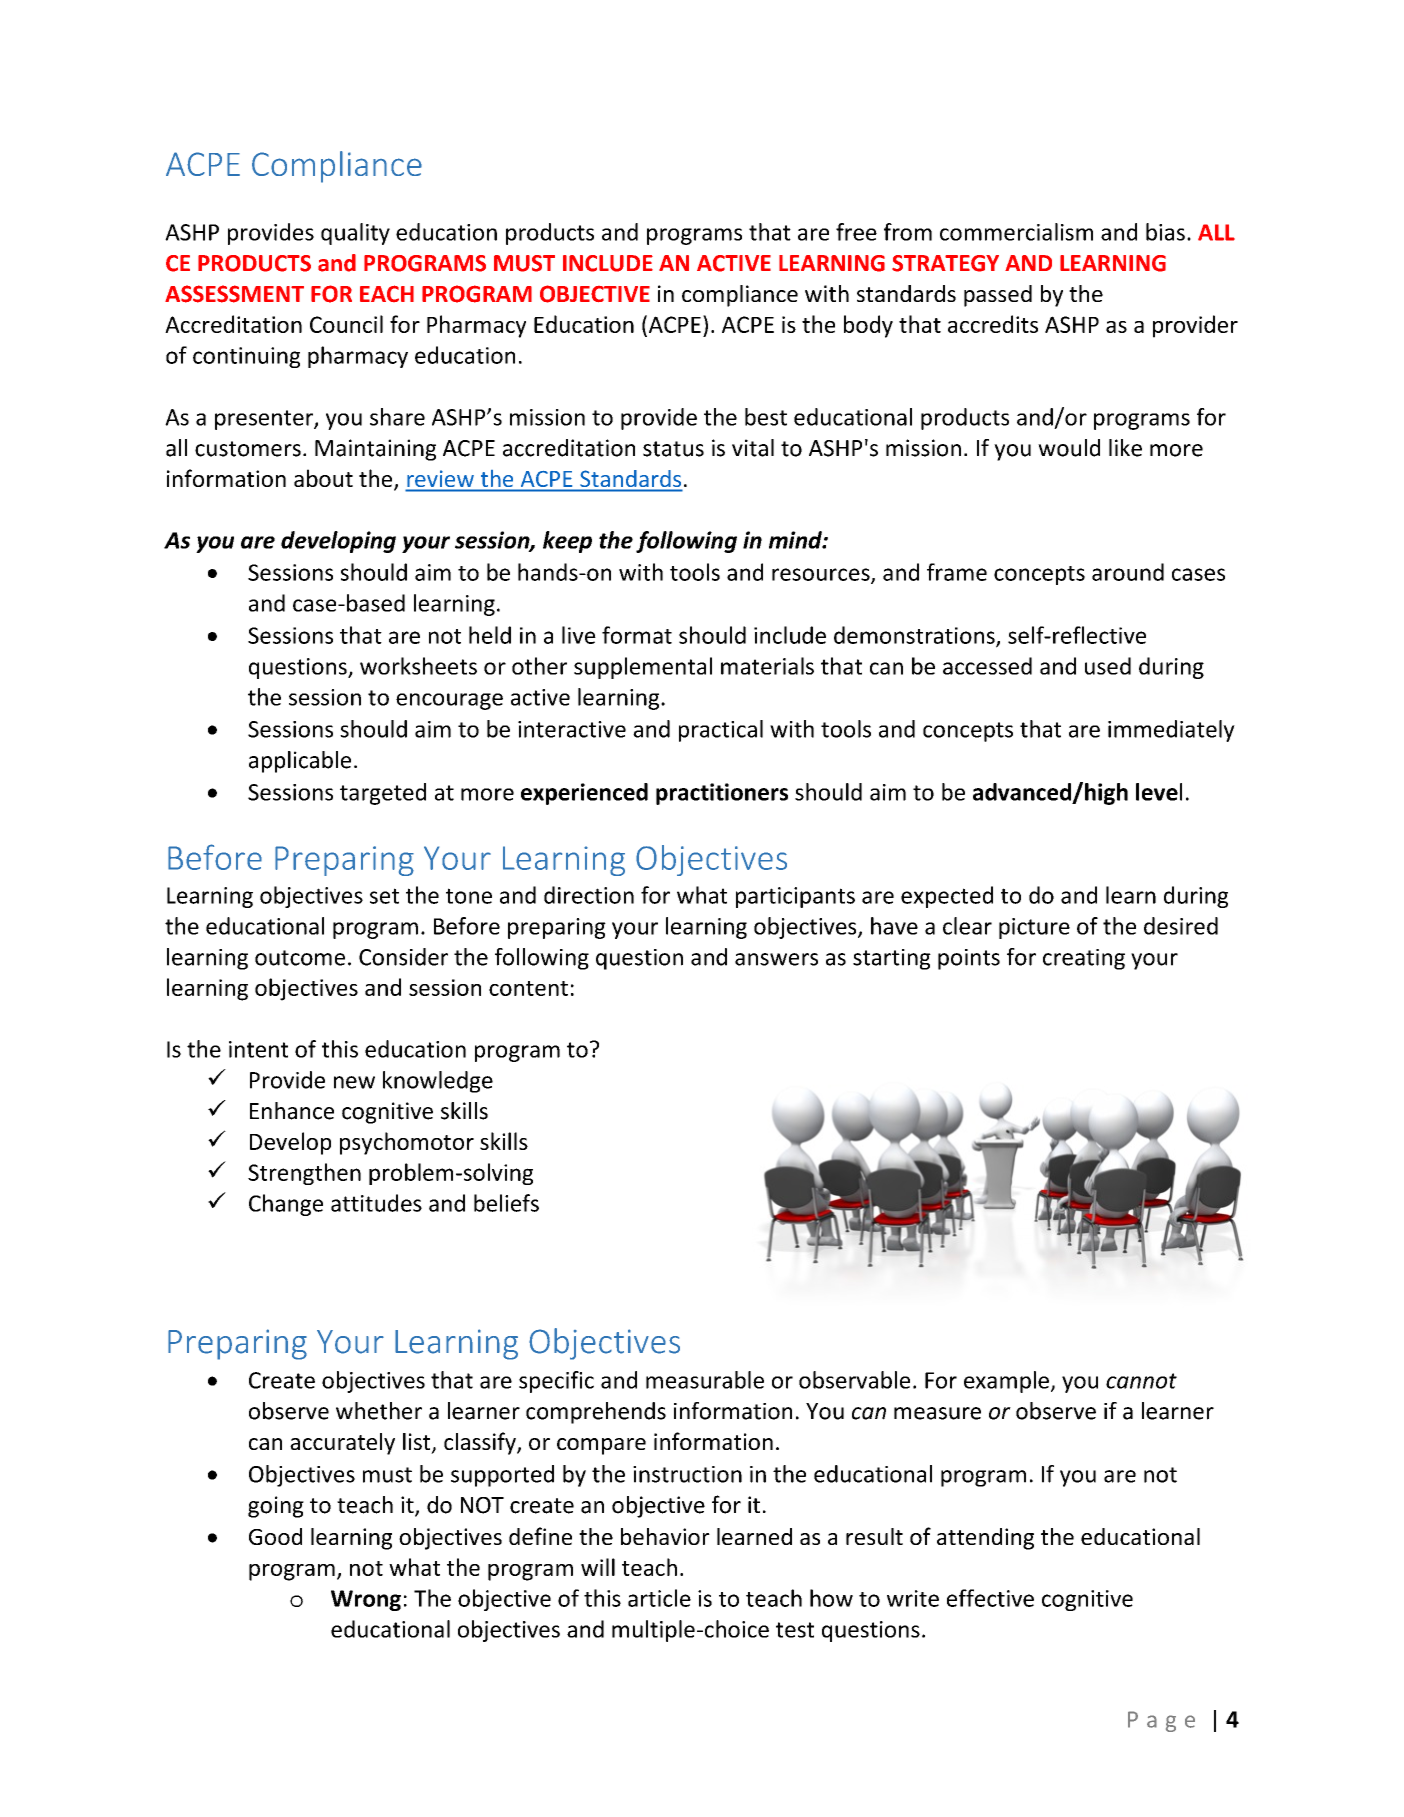  I want to click on outcome, so click(300, 958).
